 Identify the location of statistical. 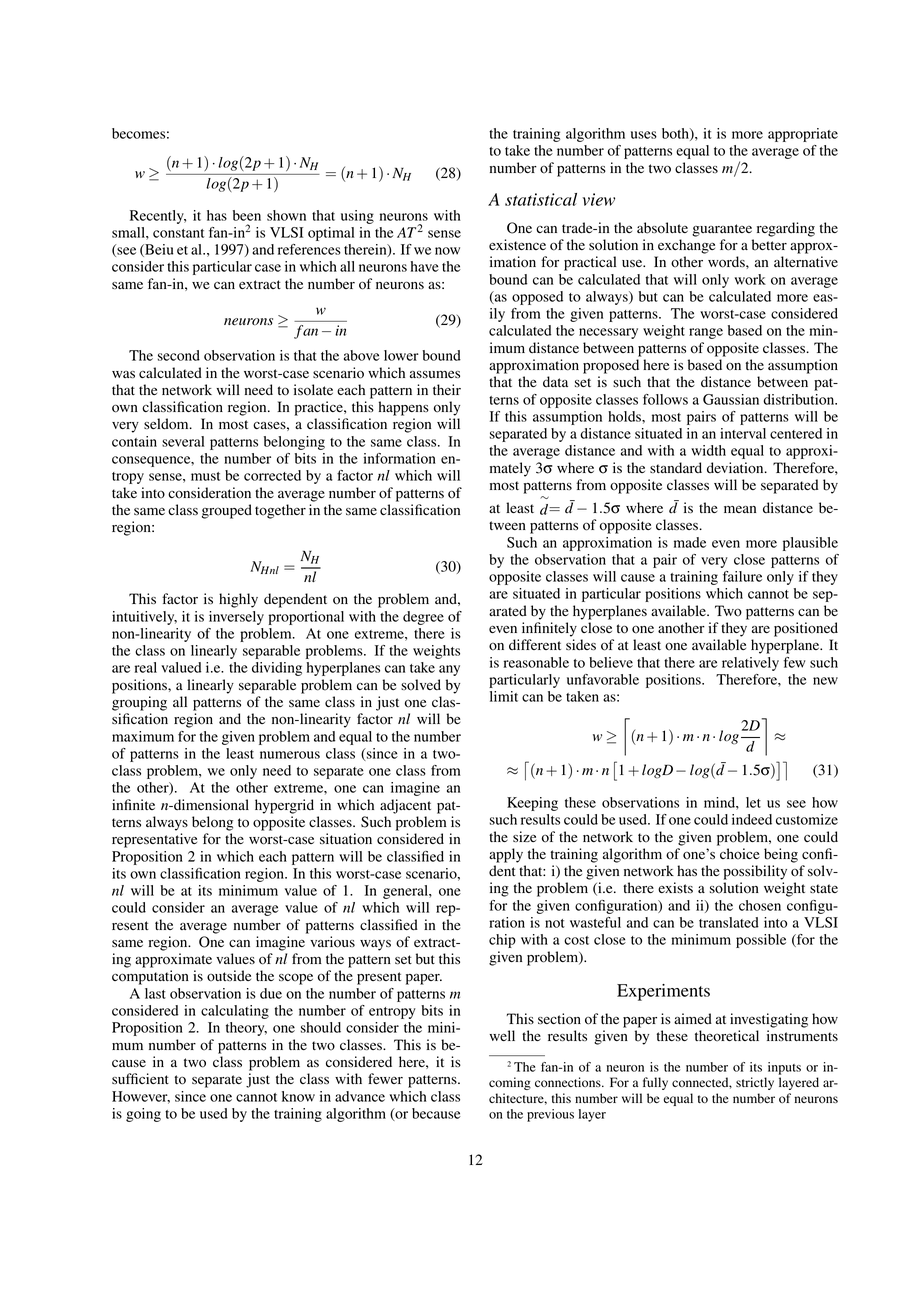
(541, 199).
